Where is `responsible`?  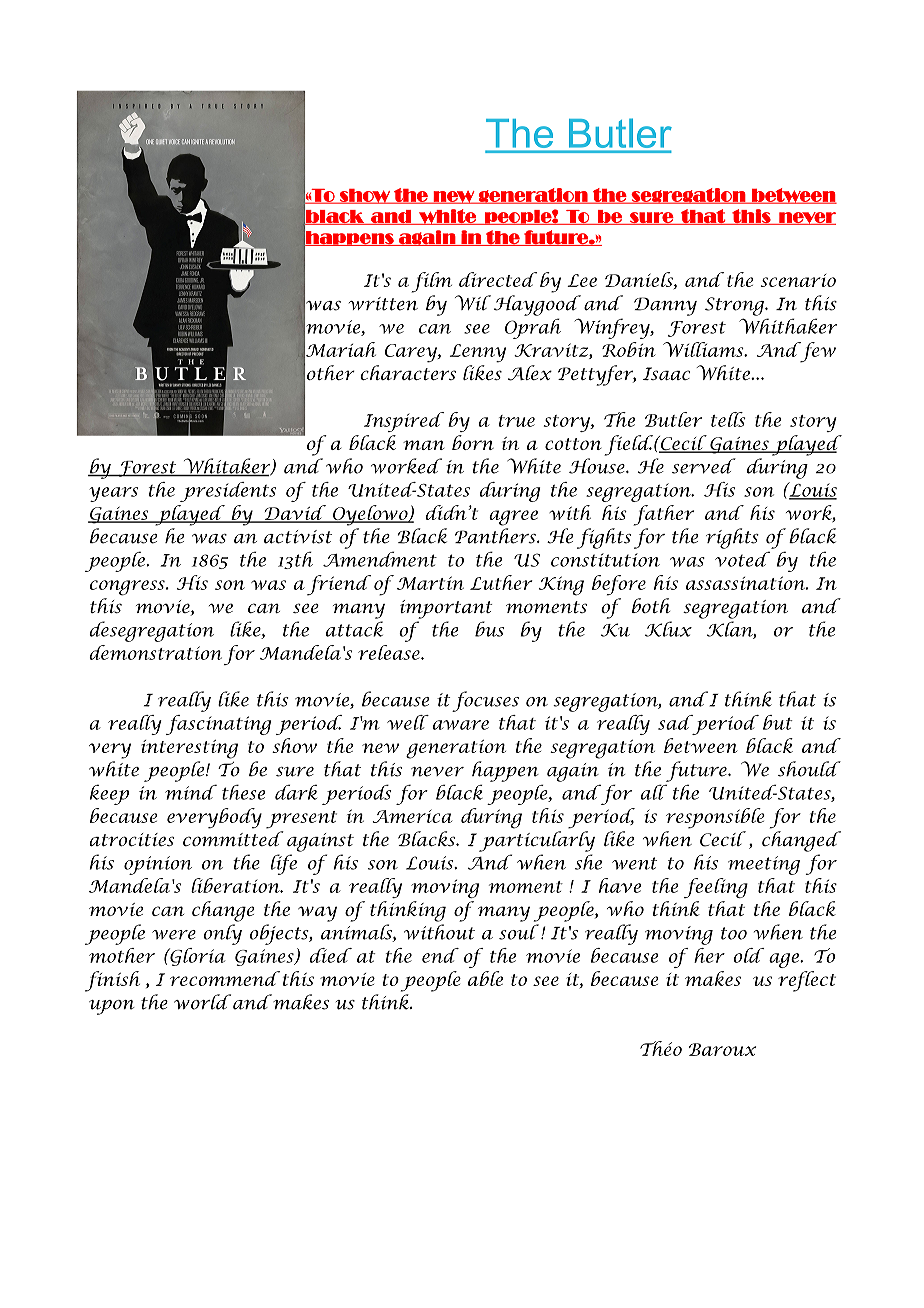 responsible is located at coordinates (715, 818).
